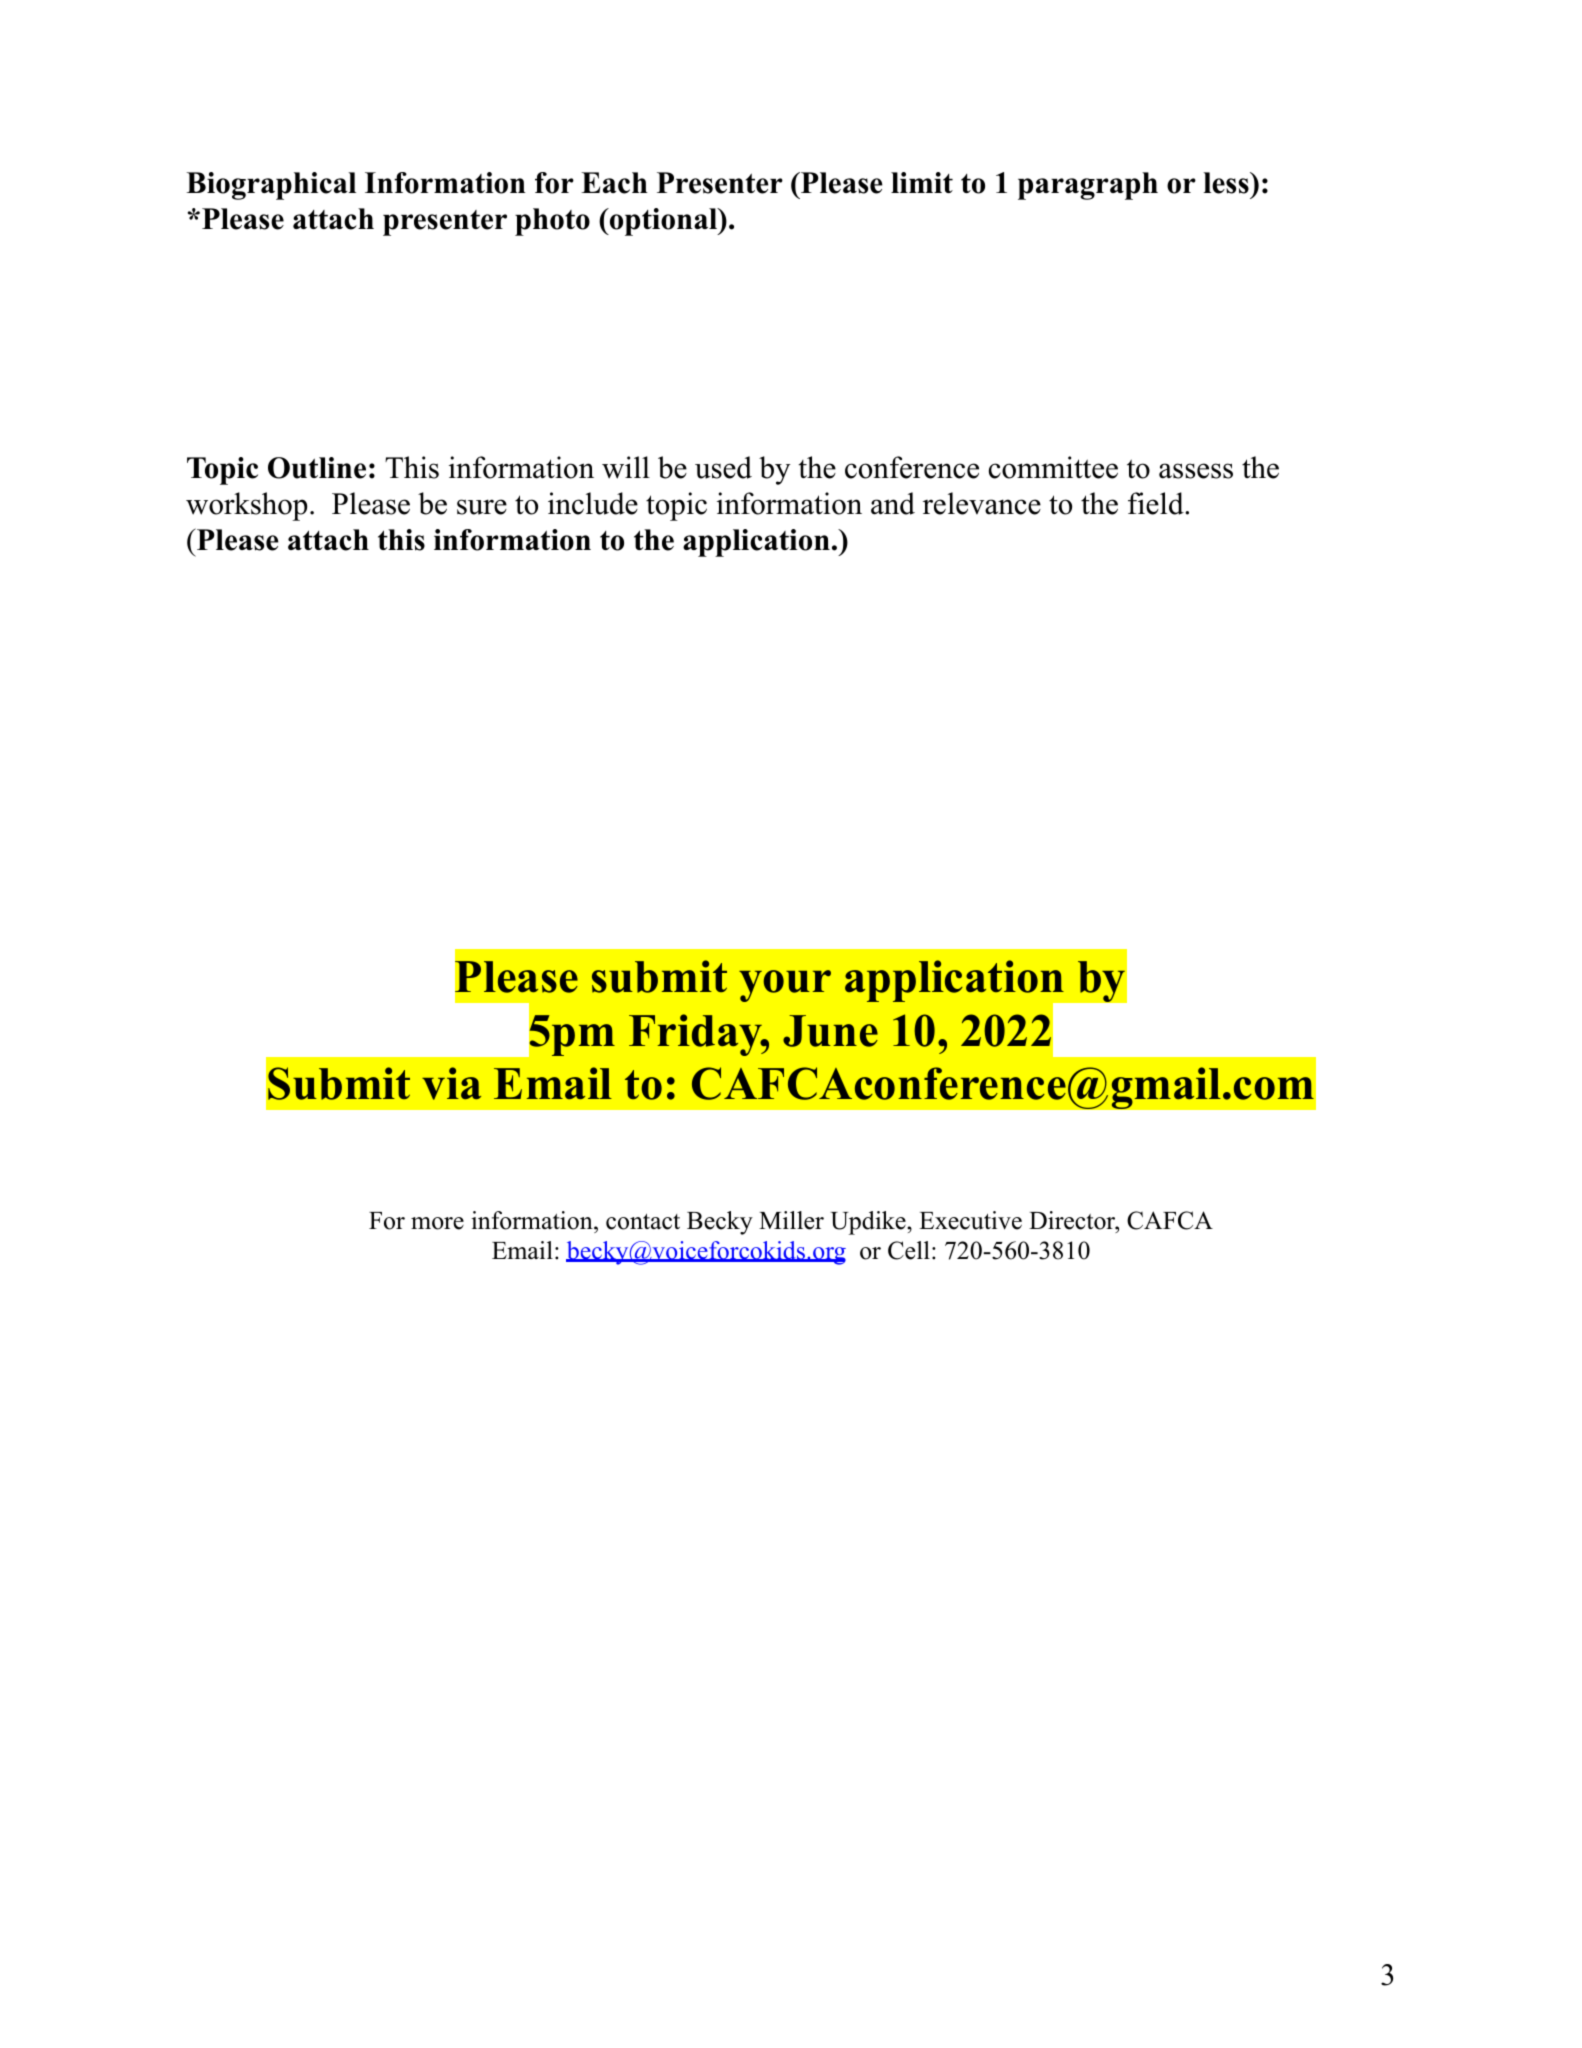 Image resolution: width=1582 pixels, height=2048 pixels. I want to click on via, so click(451, 1083).
